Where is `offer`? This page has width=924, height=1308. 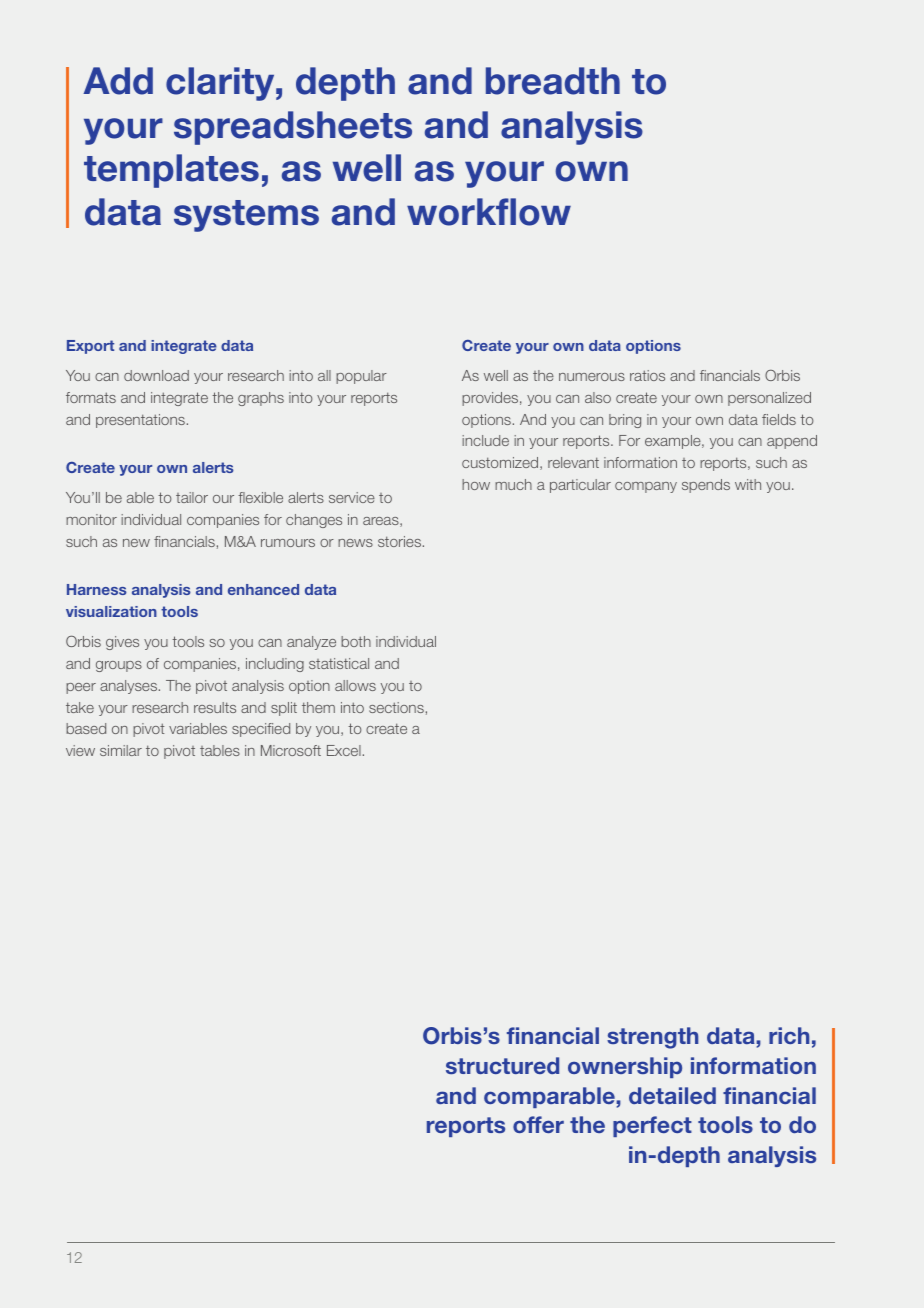
offer is located at coordinates (538, 1124).
